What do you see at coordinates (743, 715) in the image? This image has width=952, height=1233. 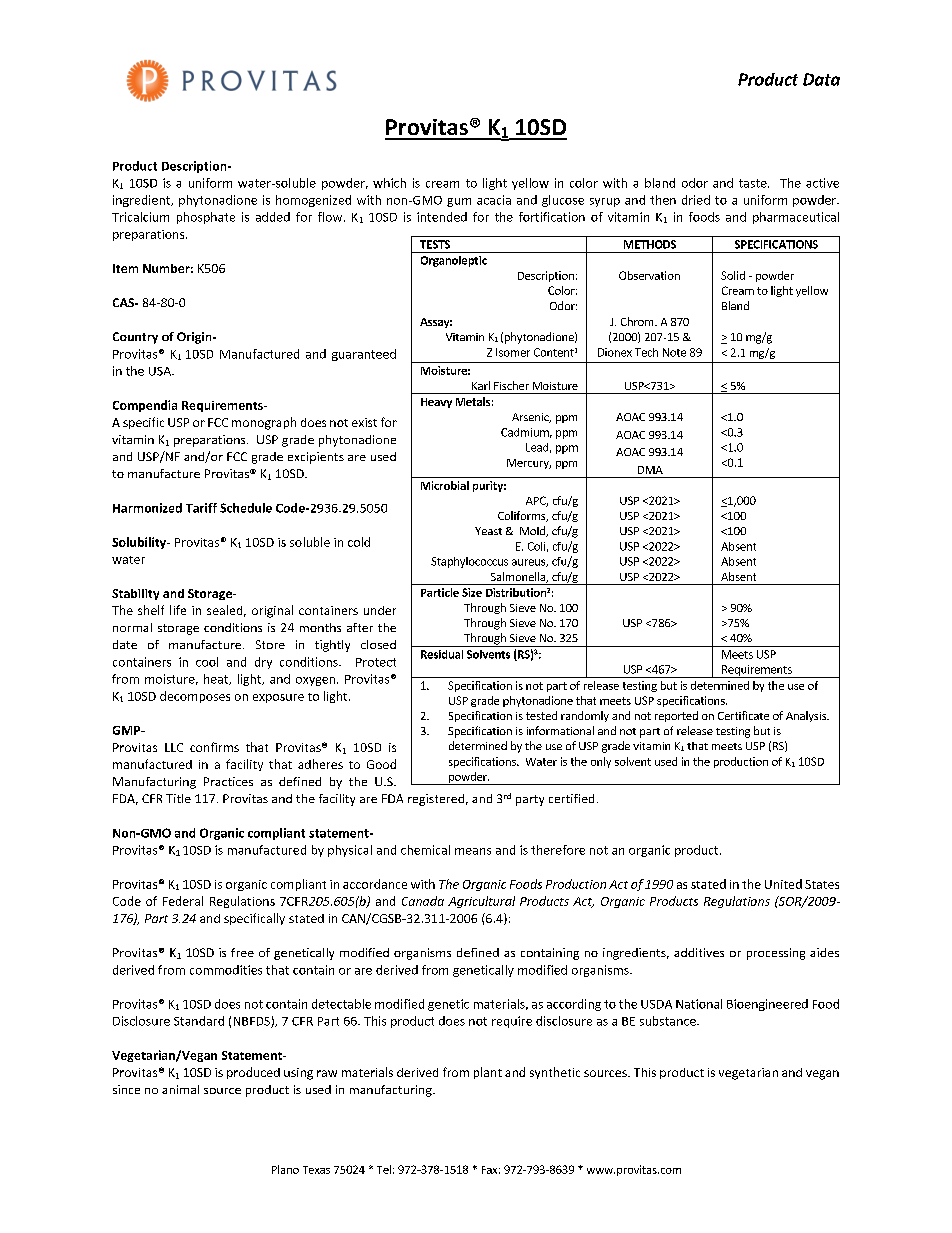 I see `Certificate` at bounding box center [743, 715].
